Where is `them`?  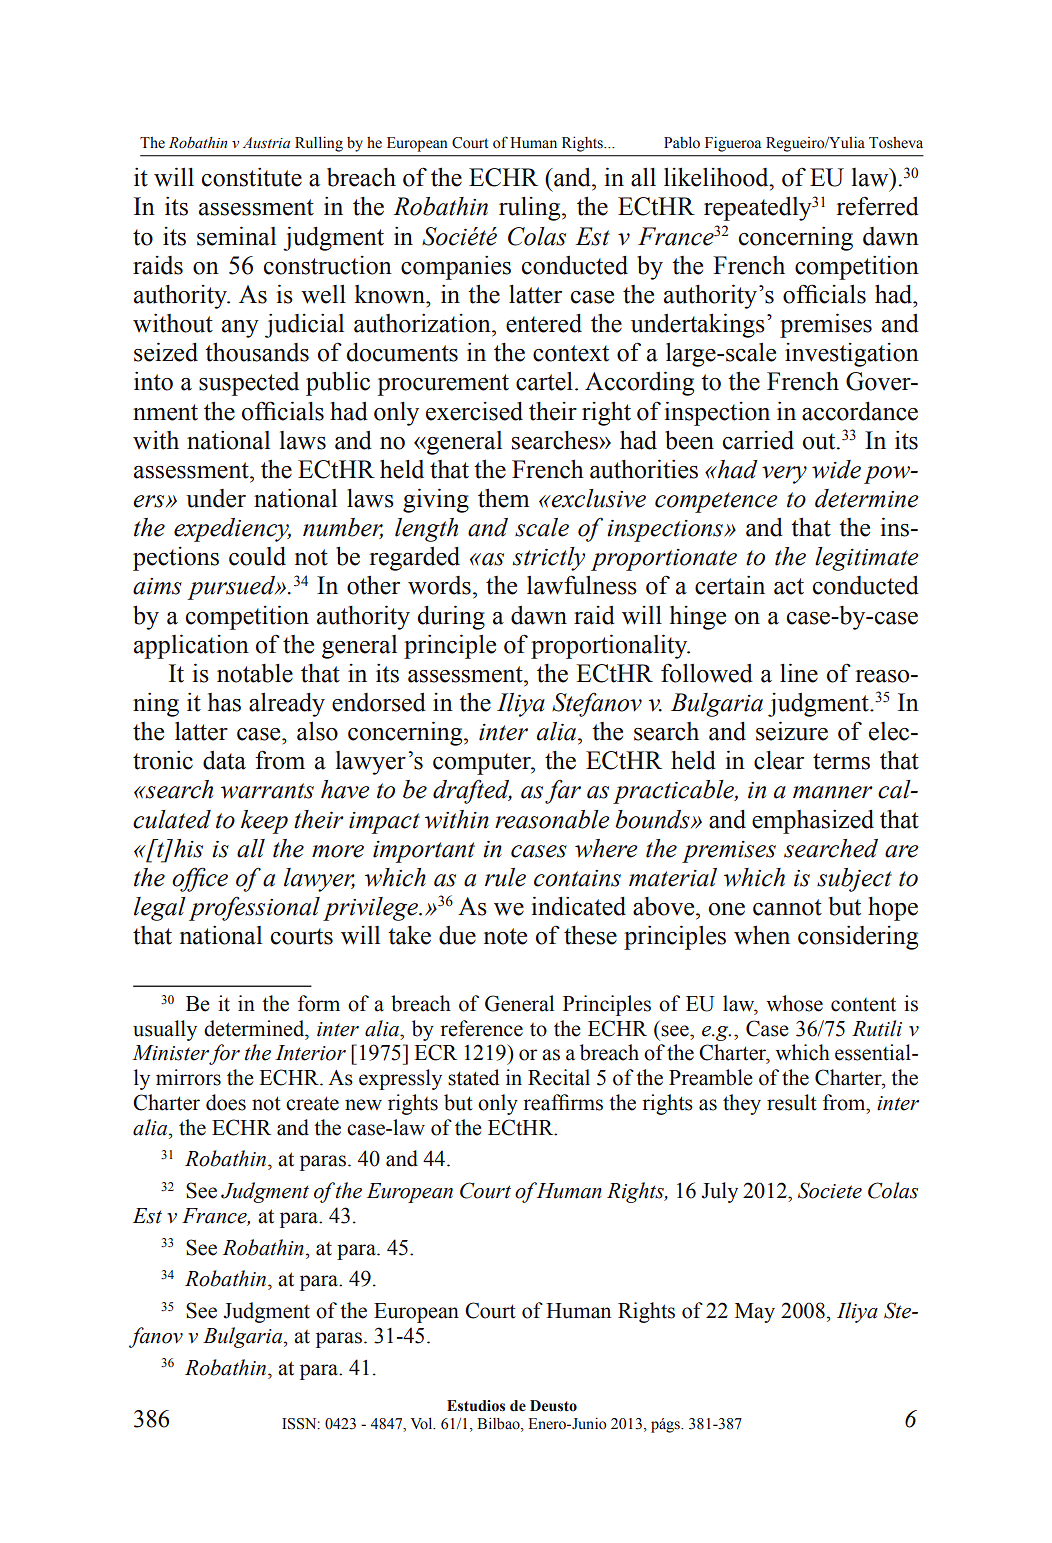
them is located at coordinates (503, 498).
